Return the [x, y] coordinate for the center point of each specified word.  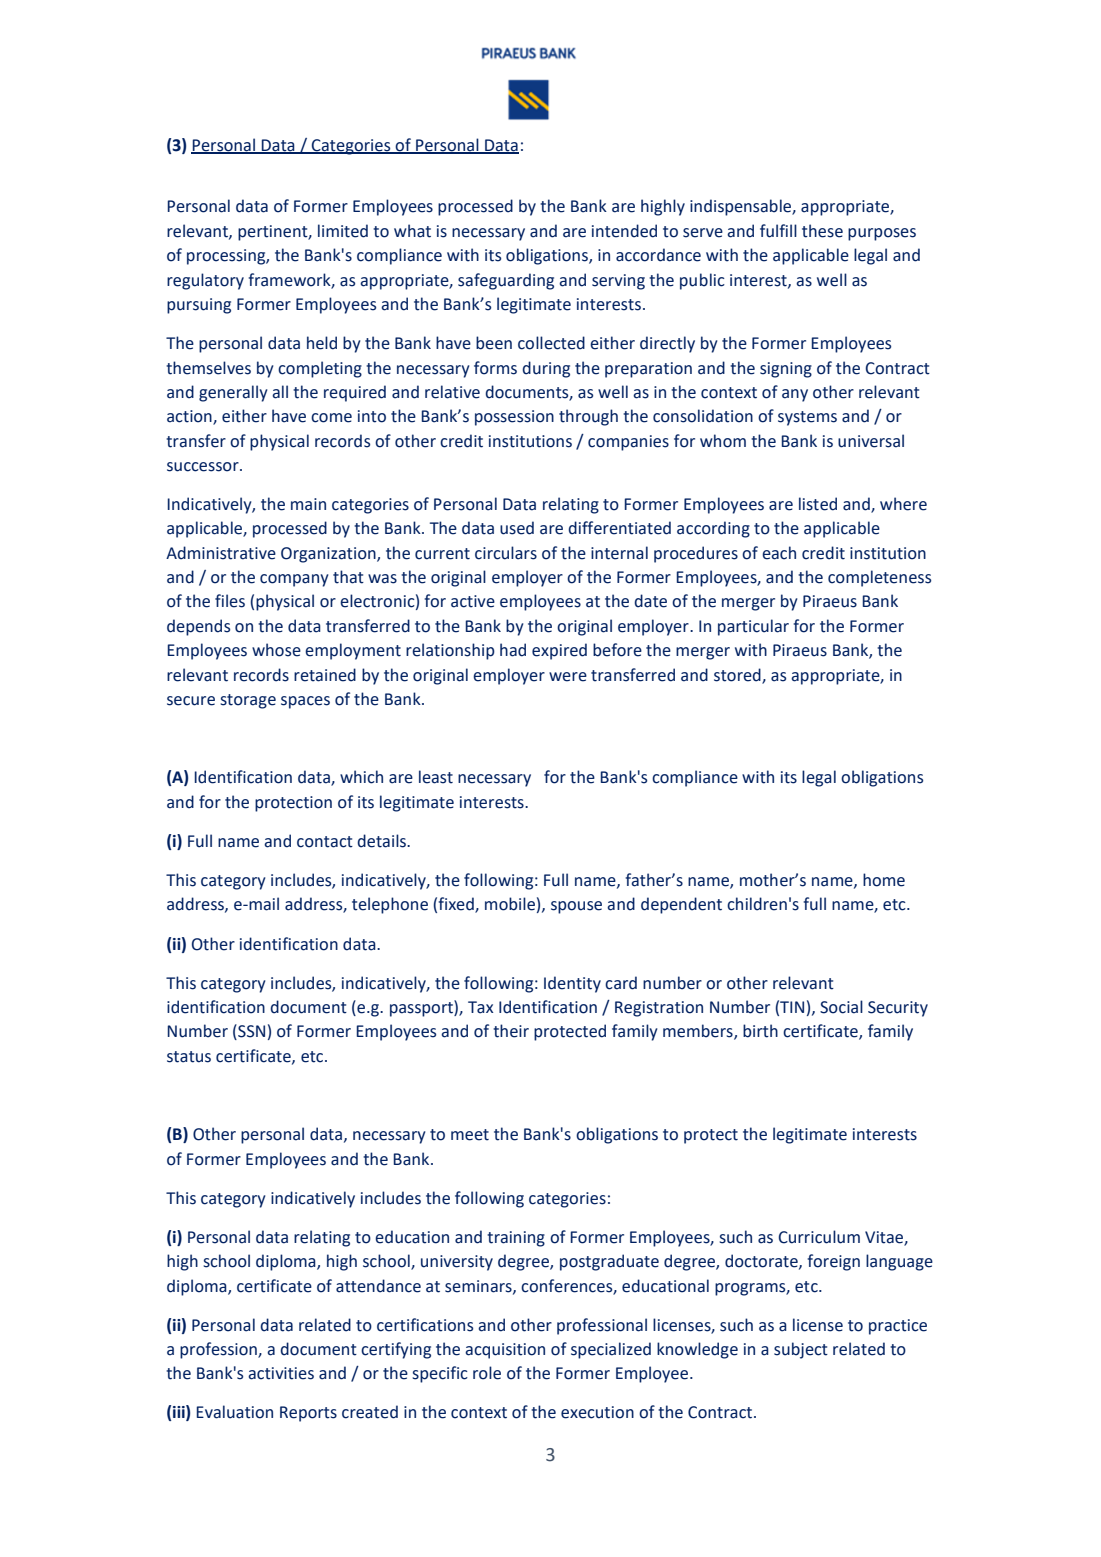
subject [801, 1350]
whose [276, 650]
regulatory [205, 281]
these [822, 231]
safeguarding [506, 281]
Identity [572, 984]
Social [841, 1007]
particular [753, 627]
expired [559, 651]
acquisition [505, 1351]
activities [281, 1373]
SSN [250, 1032]
